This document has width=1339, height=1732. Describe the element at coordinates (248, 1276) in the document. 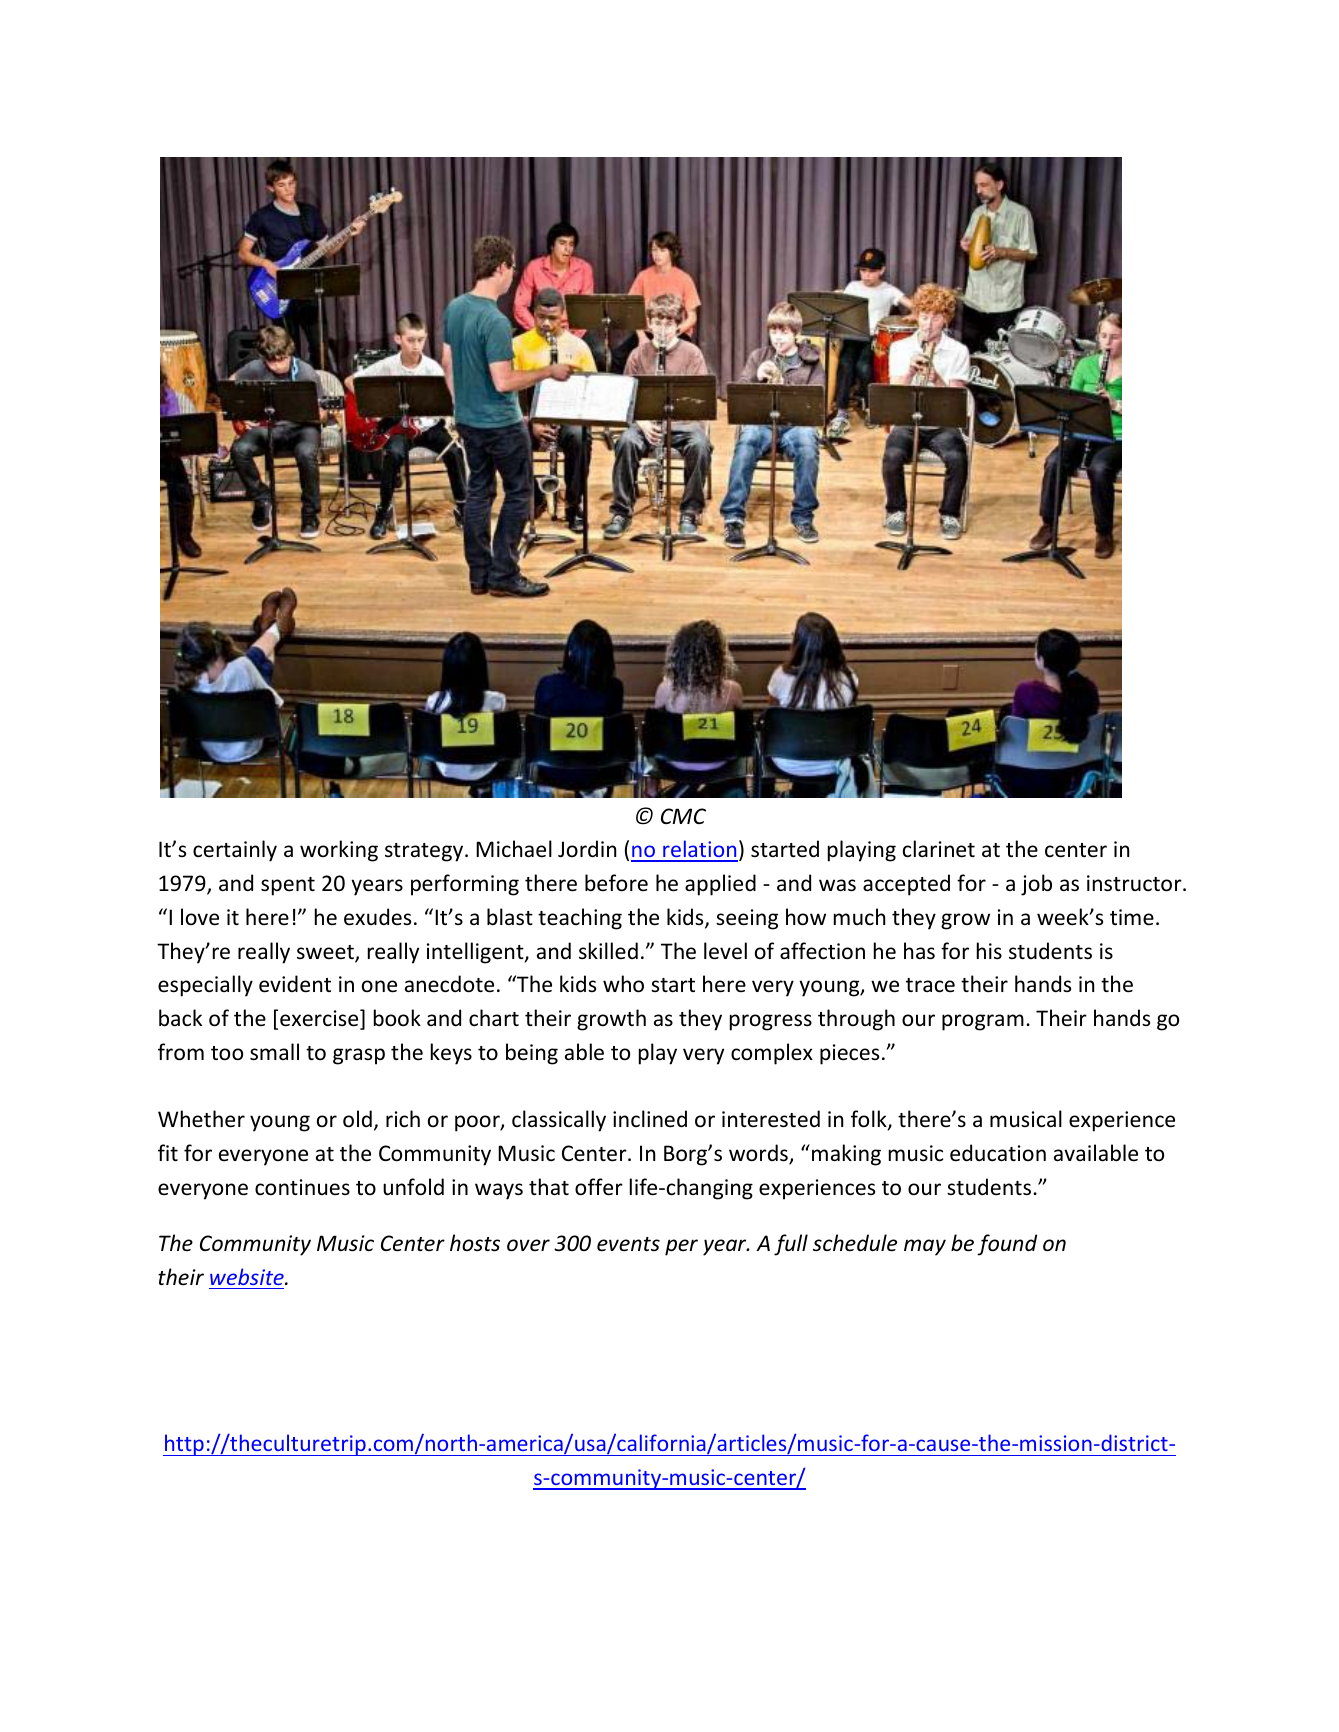

I see `website` at that location.
